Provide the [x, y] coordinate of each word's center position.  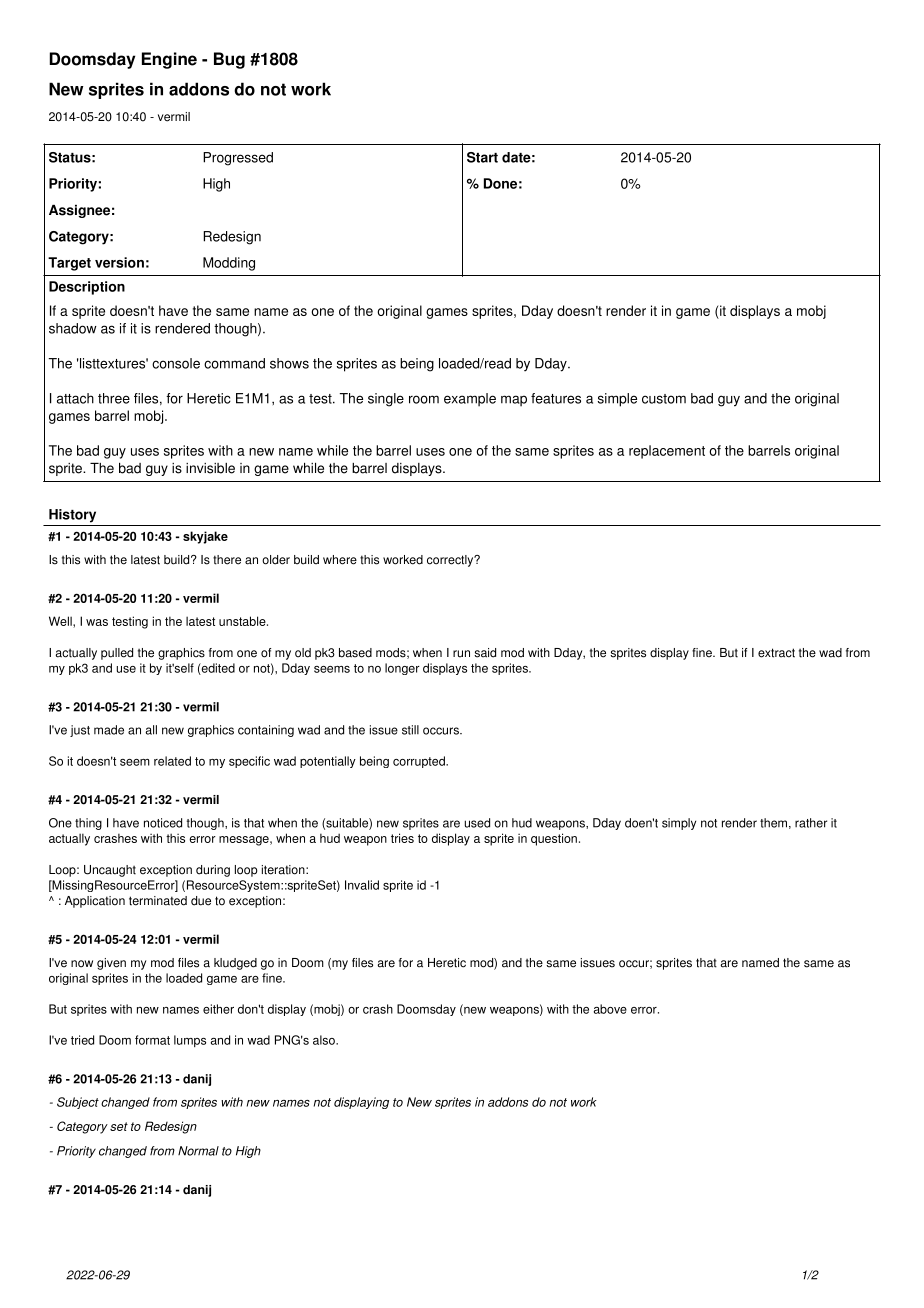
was [97, 622]
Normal [198, 1151]
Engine [169, 60]
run [461, 654]
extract [776, 653]
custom [664, 399]
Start [482, 157]
